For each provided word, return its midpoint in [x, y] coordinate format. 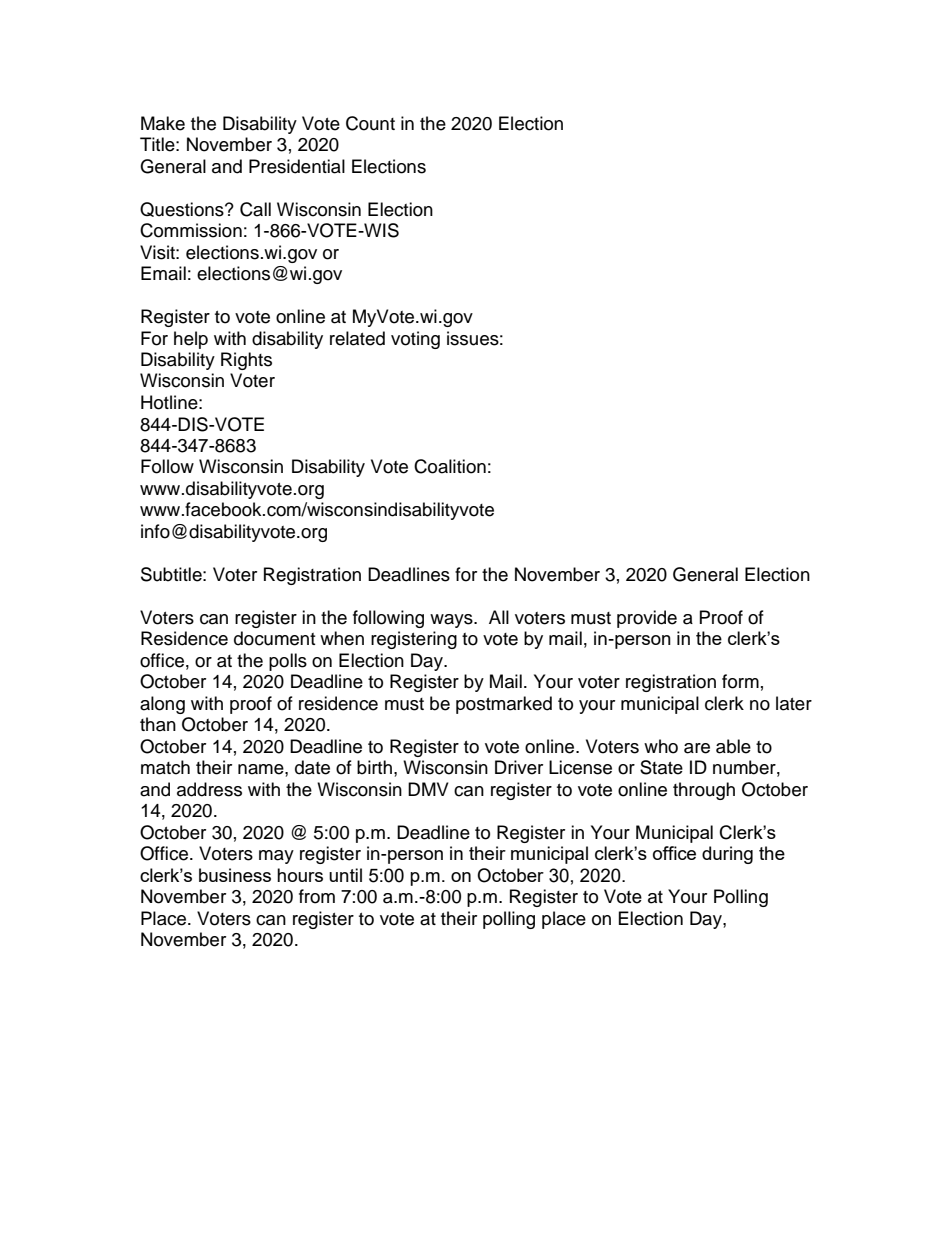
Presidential [297, 166]
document [274, 638]
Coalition [450, 466]
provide [647, 619]
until [345, 875]
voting [415, 340]
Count [370, 123]
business [235, 875]
